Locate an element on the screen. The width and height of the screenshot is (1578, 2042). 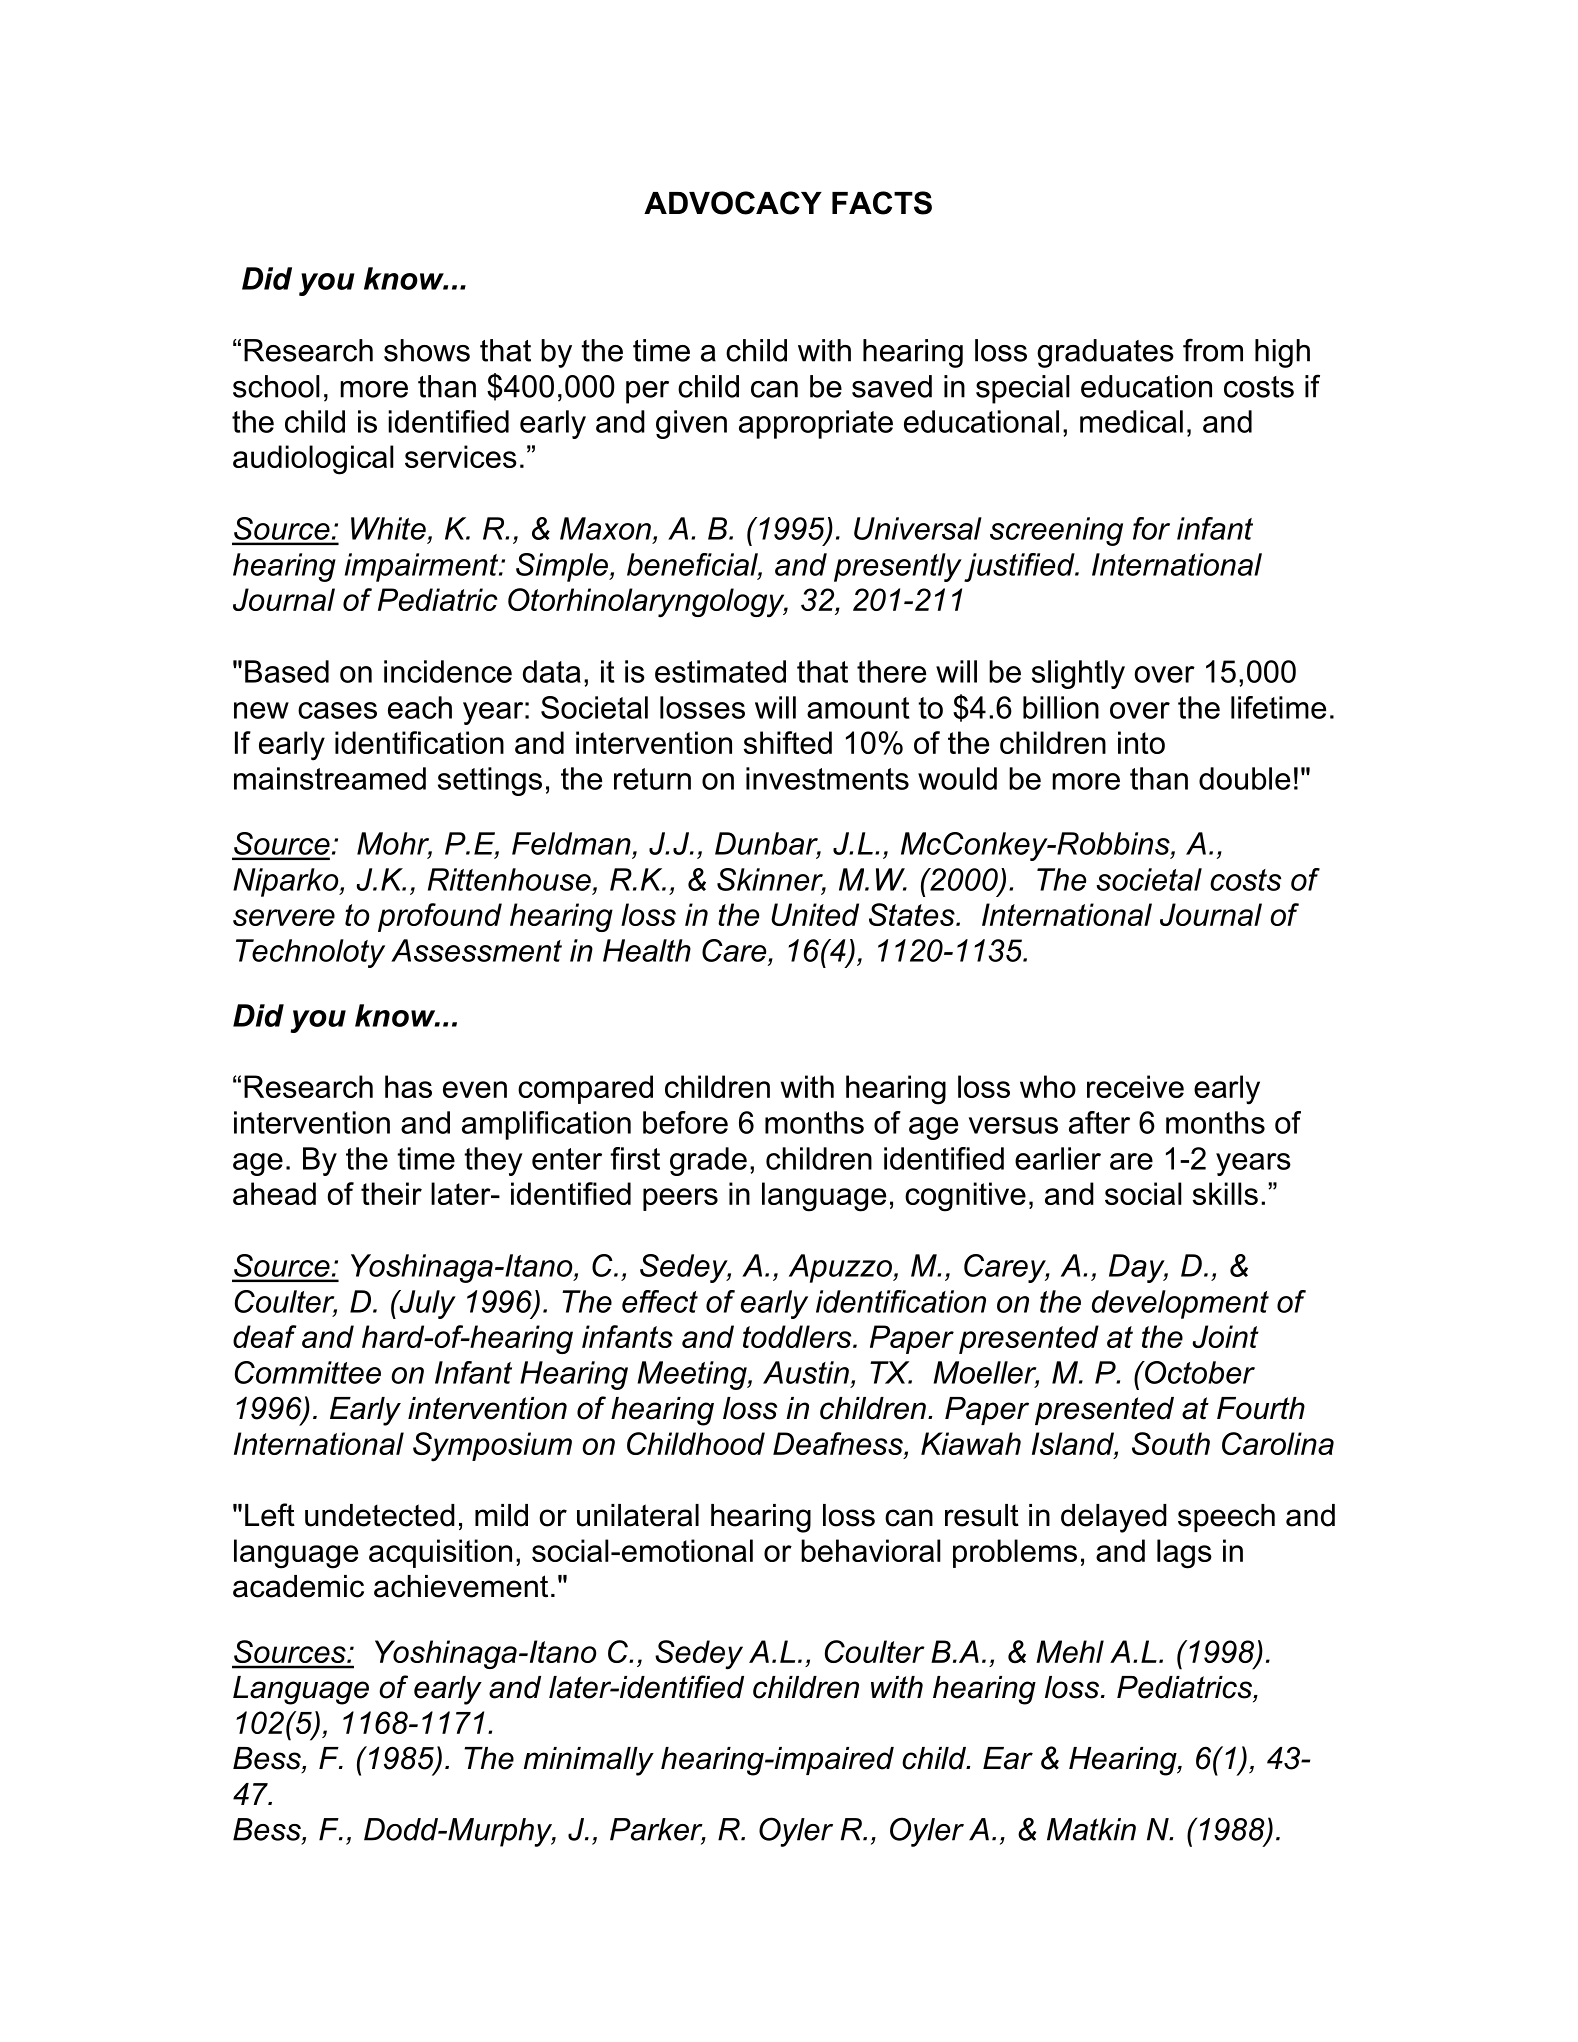
shows is located at coordinates (427, 350).
